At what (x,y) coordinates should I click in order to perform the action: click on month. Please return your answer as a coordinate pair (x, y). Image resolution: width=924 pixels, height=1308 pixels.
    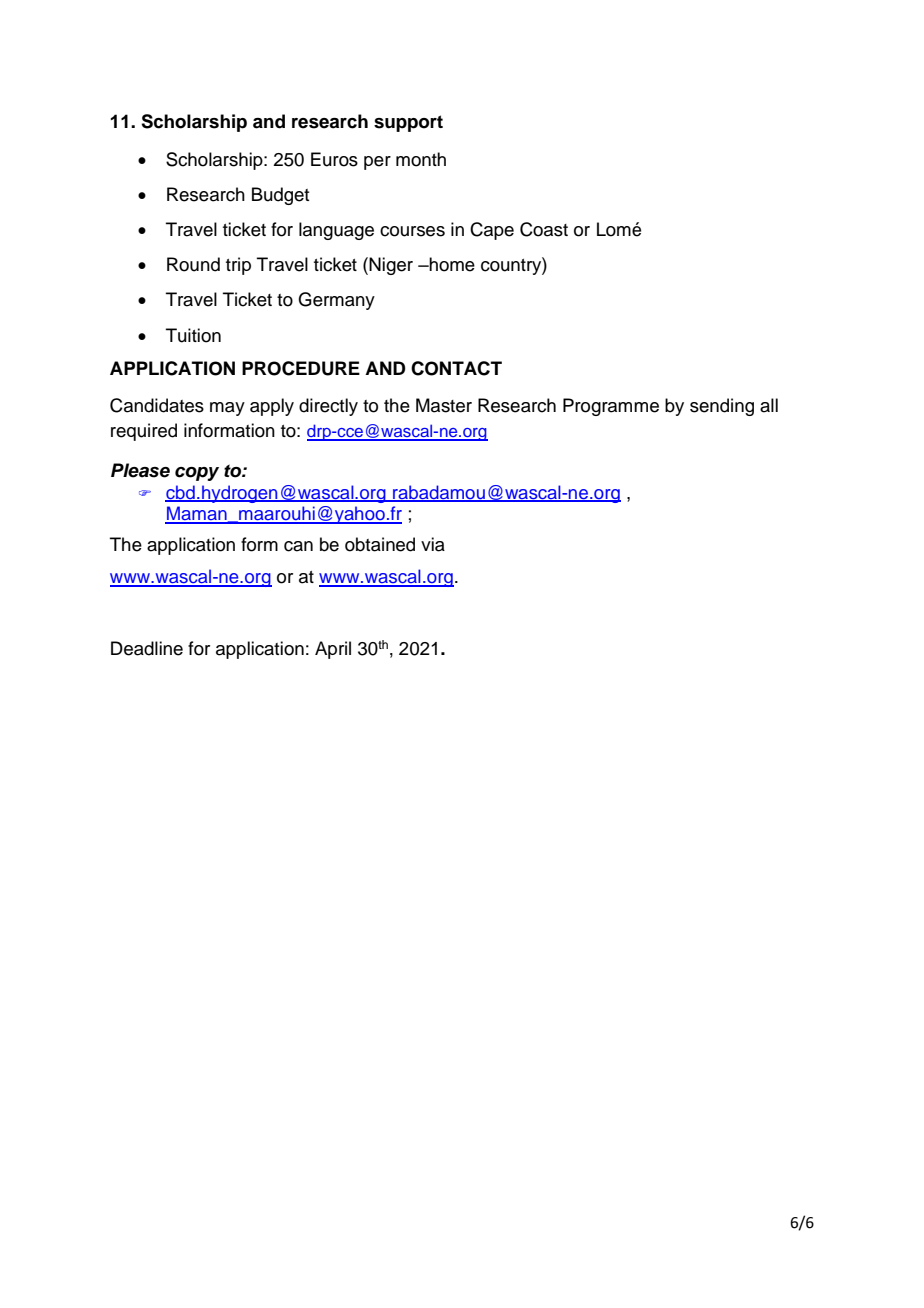
    Looking at the image, I should click on (421, 159).
